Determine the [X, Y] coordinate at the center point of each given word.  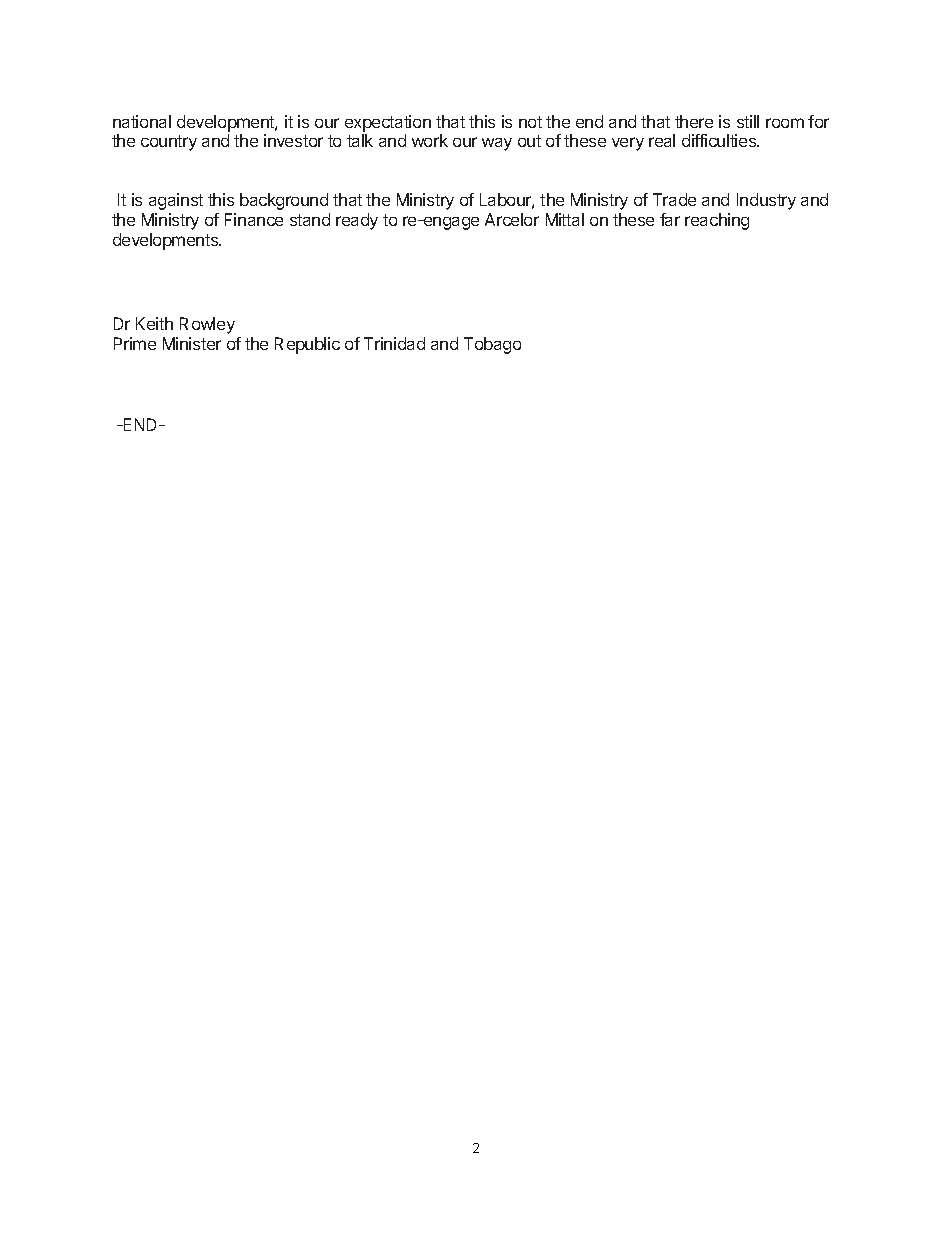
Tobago [492, 345]
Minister [192, 343]
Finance [254, 219]
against [176, 201]
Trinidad [394, 343]
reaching [717, 221]
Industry [766, 201]
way [497, 144]
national [142, 121]
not [530, 122]
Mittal [565, 219]
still [748, 121]
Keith [154, 323]
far [670, 219]
